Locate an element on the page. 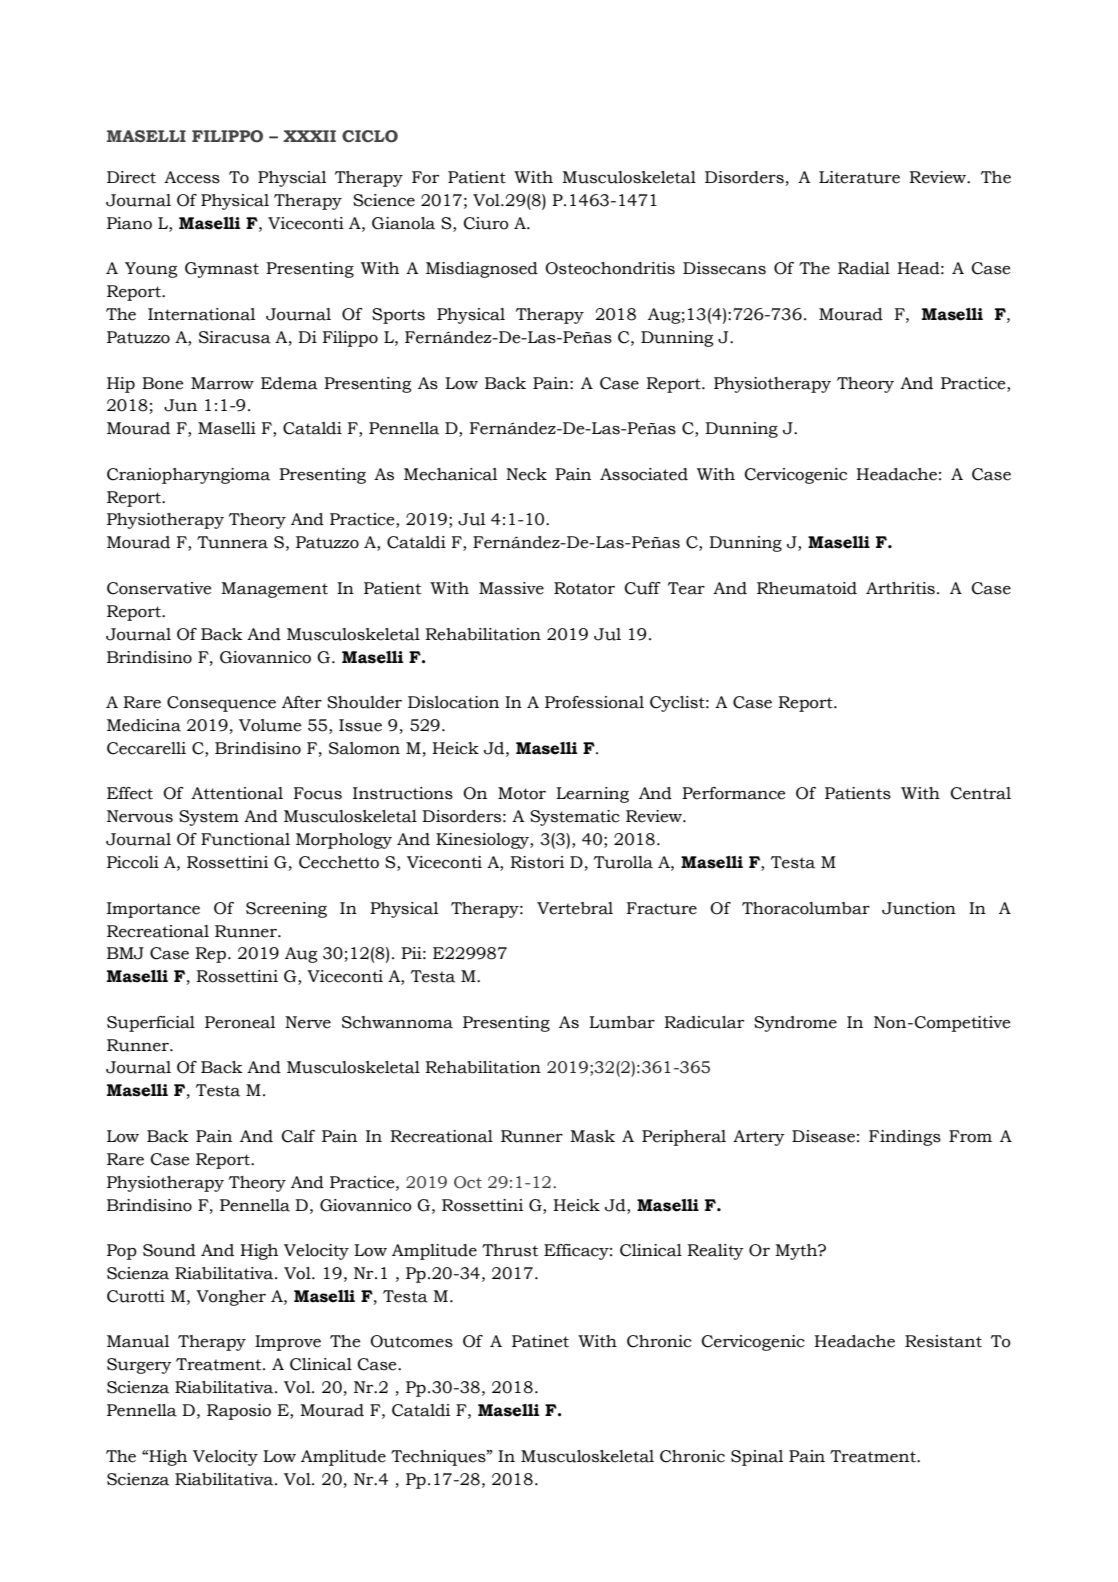  Access is located at coordinates (192, 177).
